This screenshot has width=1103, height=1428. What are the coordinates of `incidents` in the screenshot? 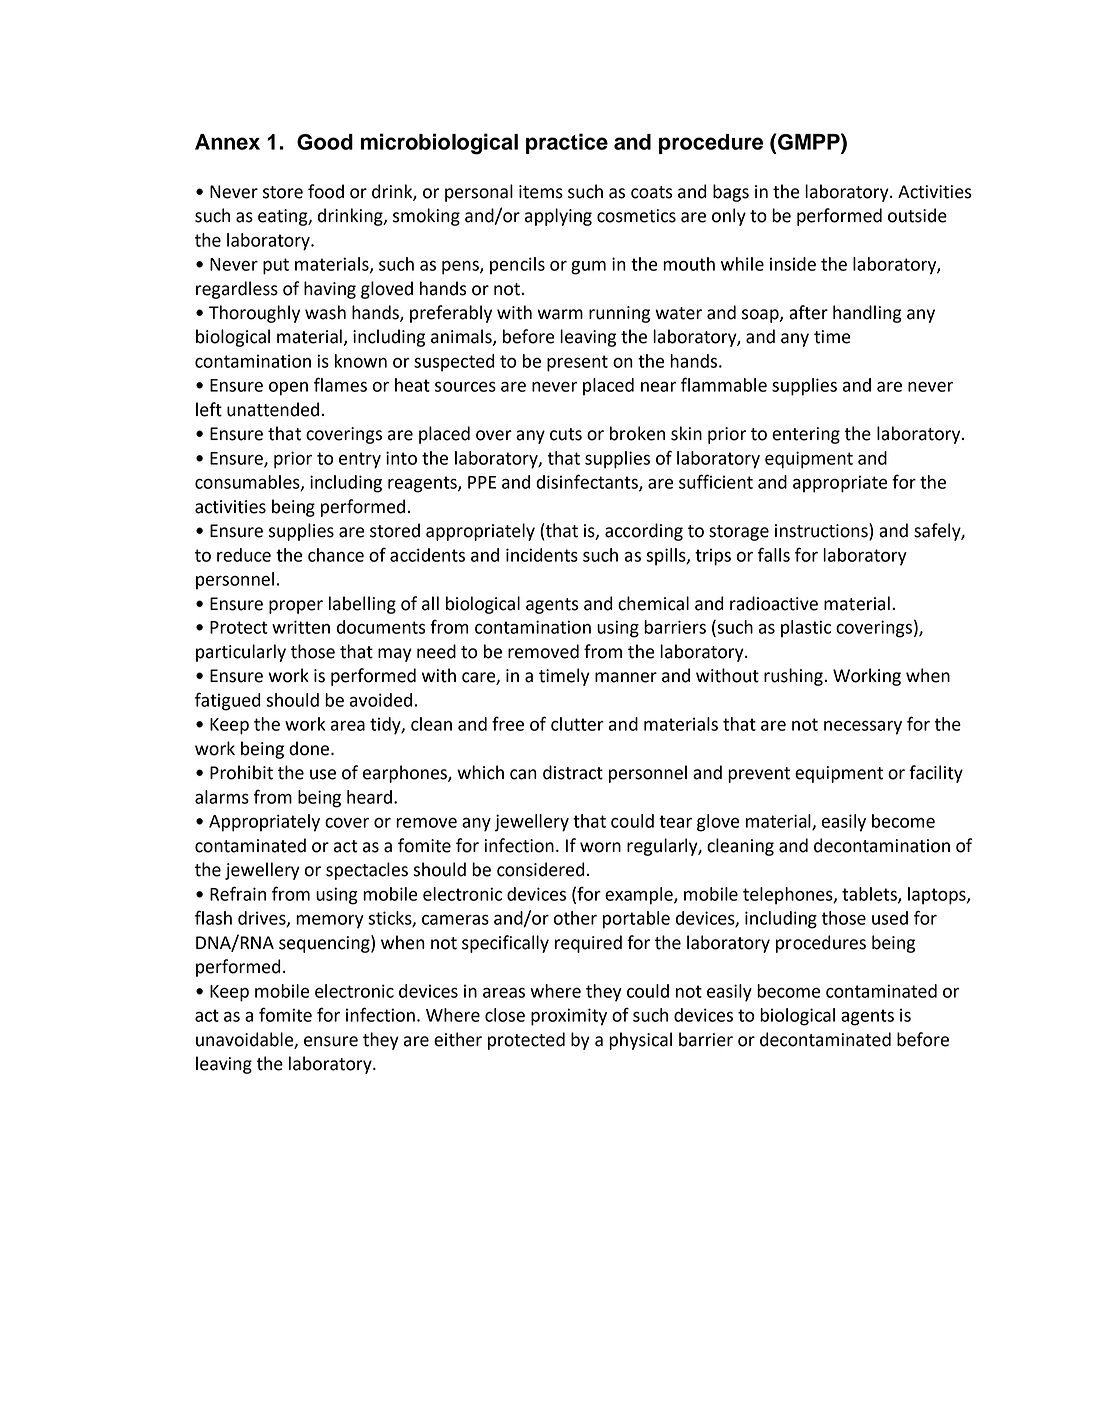 It's located at (542, 555).
